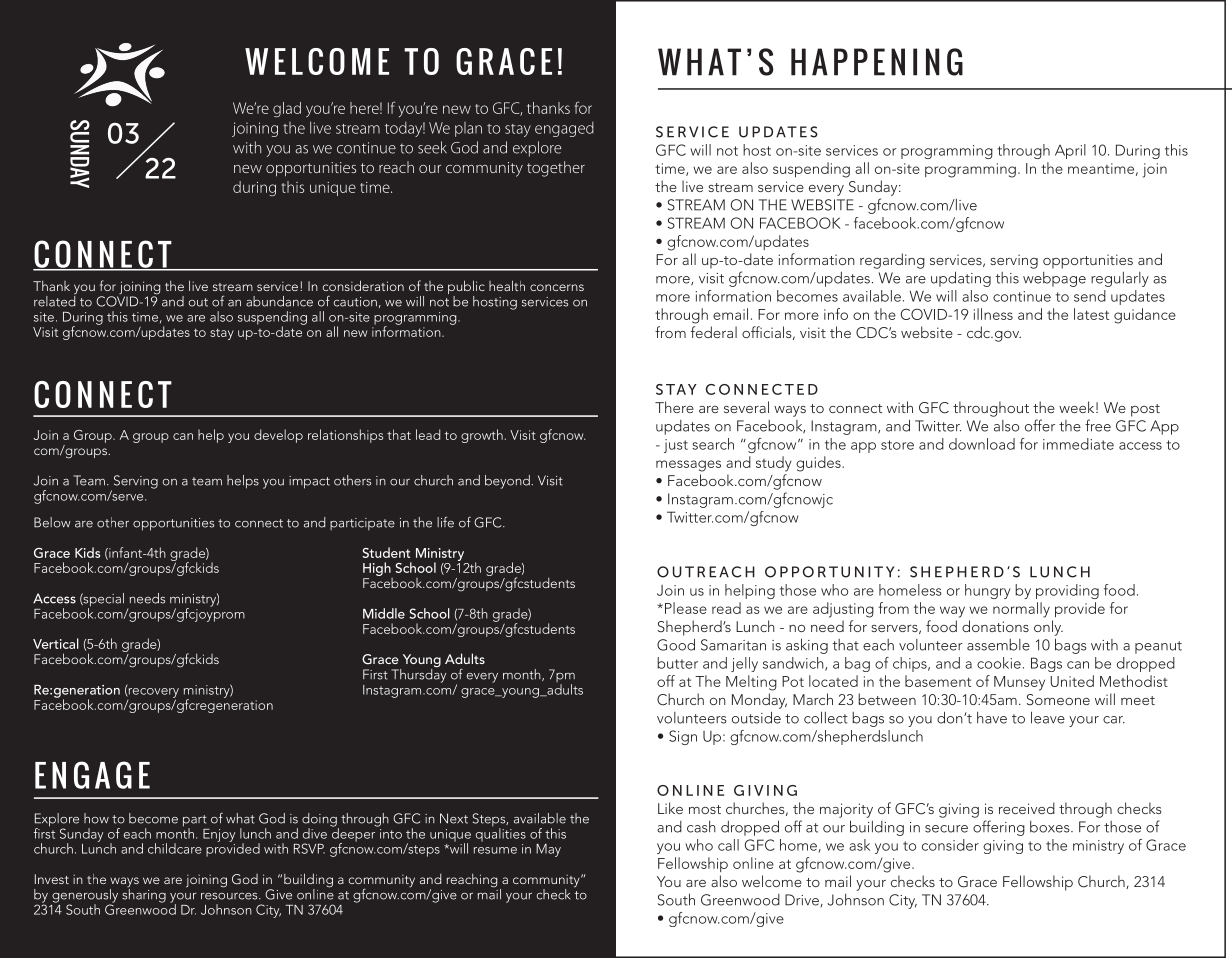 The image size is (1232, 958). What do you see at coordinates (278, 436) in the page?
I see `develop` at bounding box center [278, 436].
